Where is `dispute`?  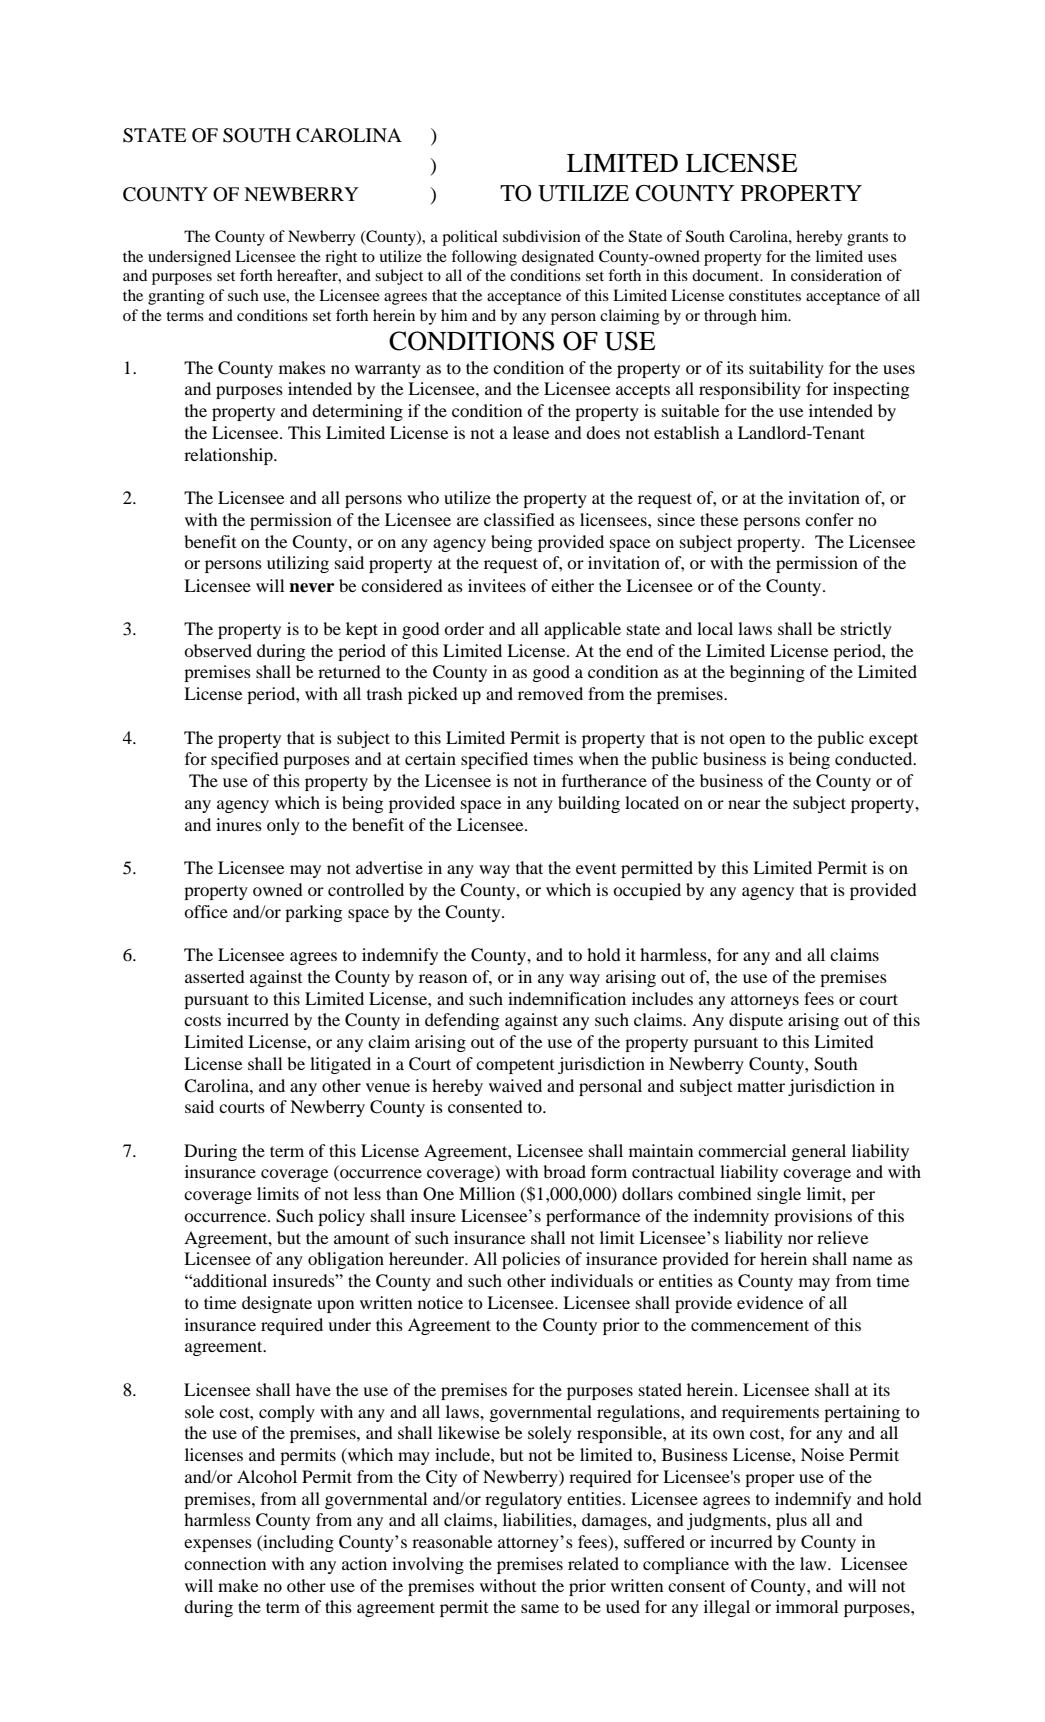
dispute is located at coordinates (756, 1021).
